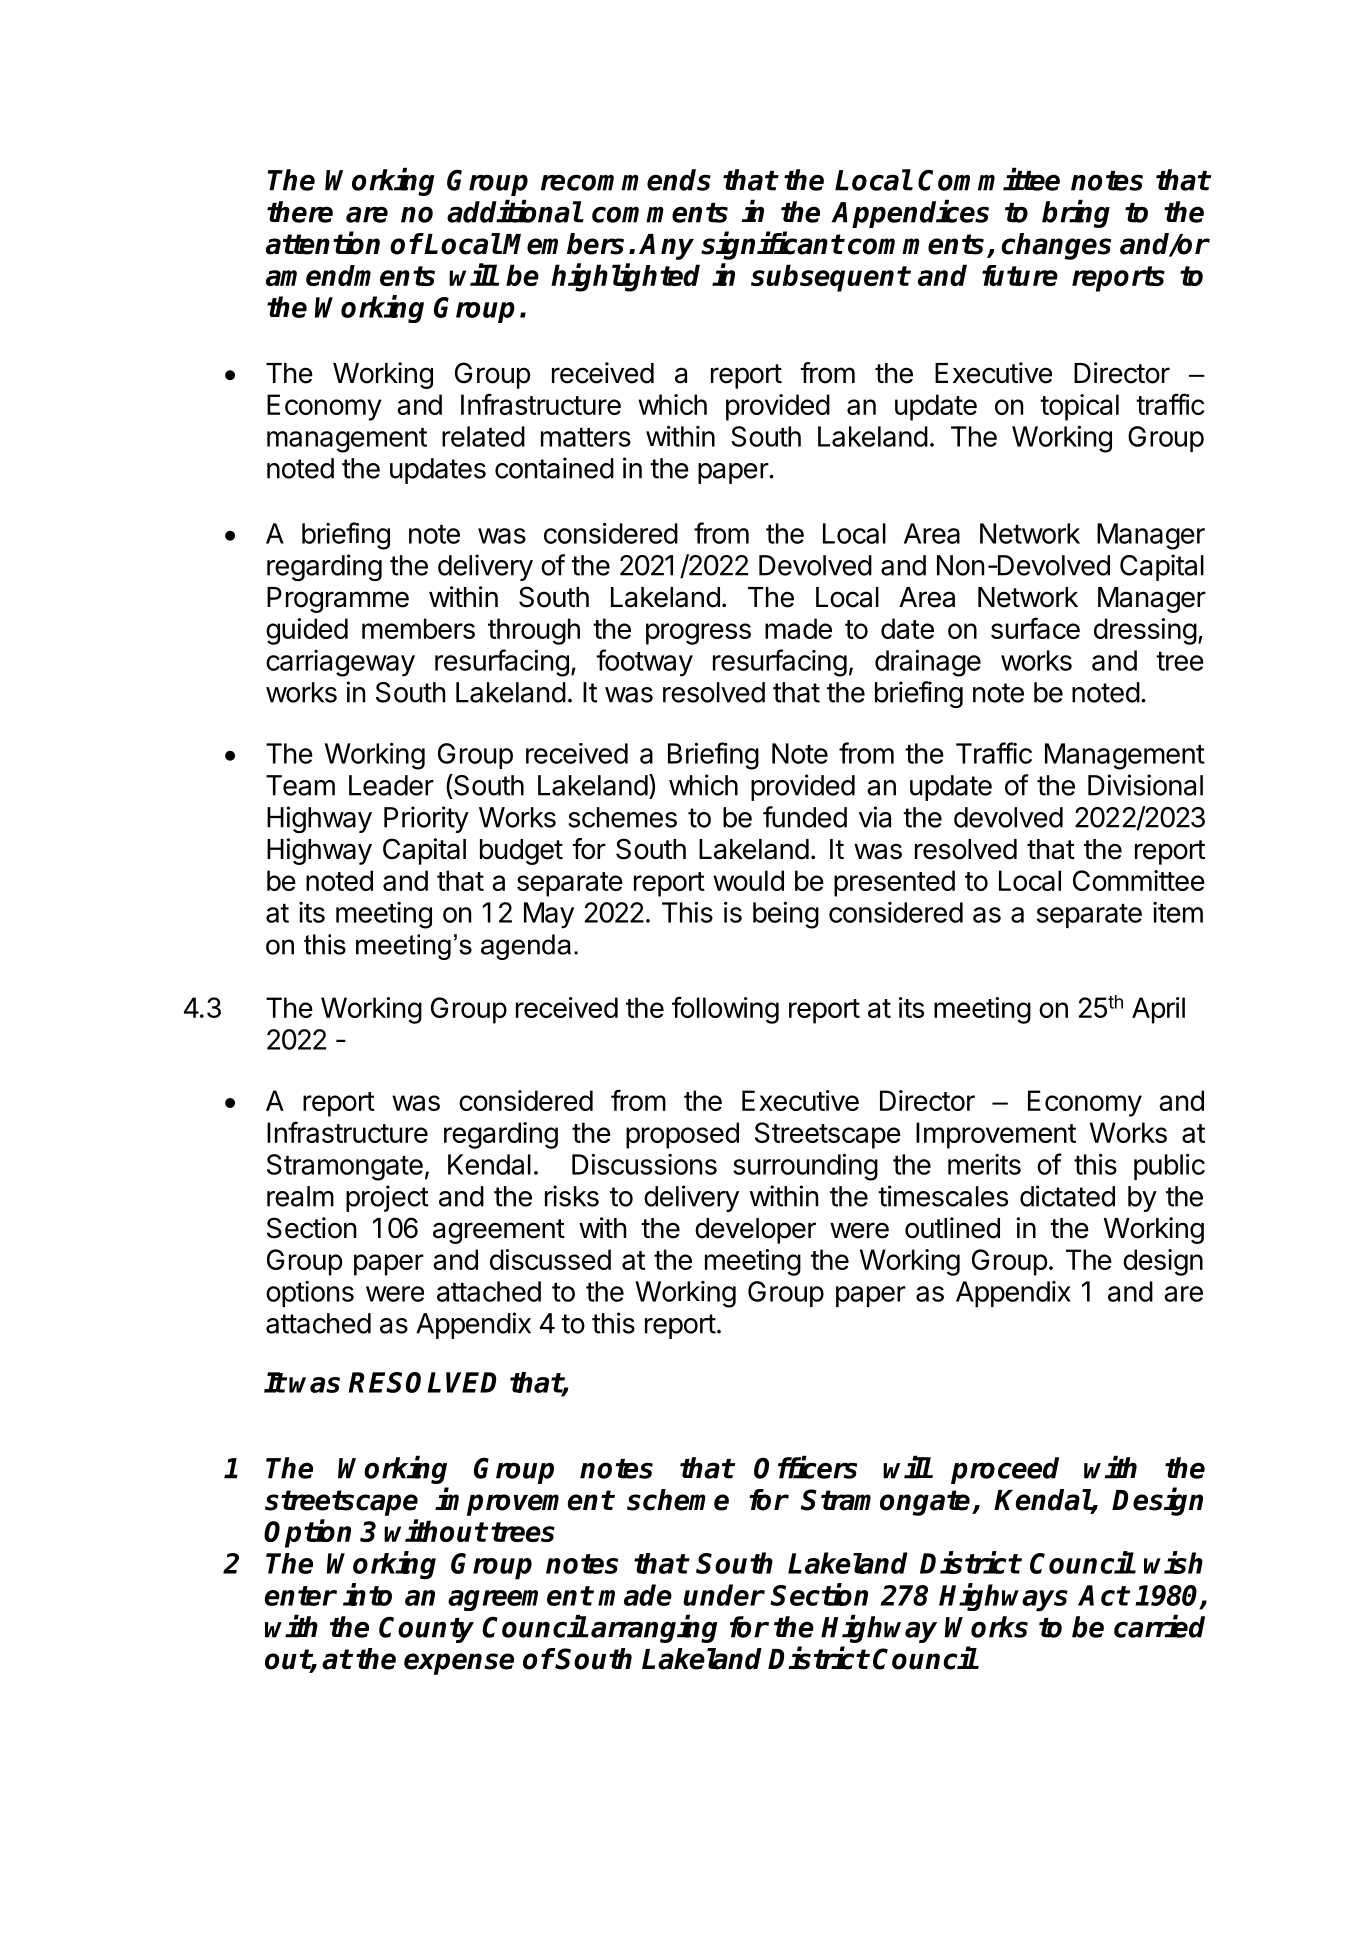  I want to click on dictated, so click(1067, 1196).
